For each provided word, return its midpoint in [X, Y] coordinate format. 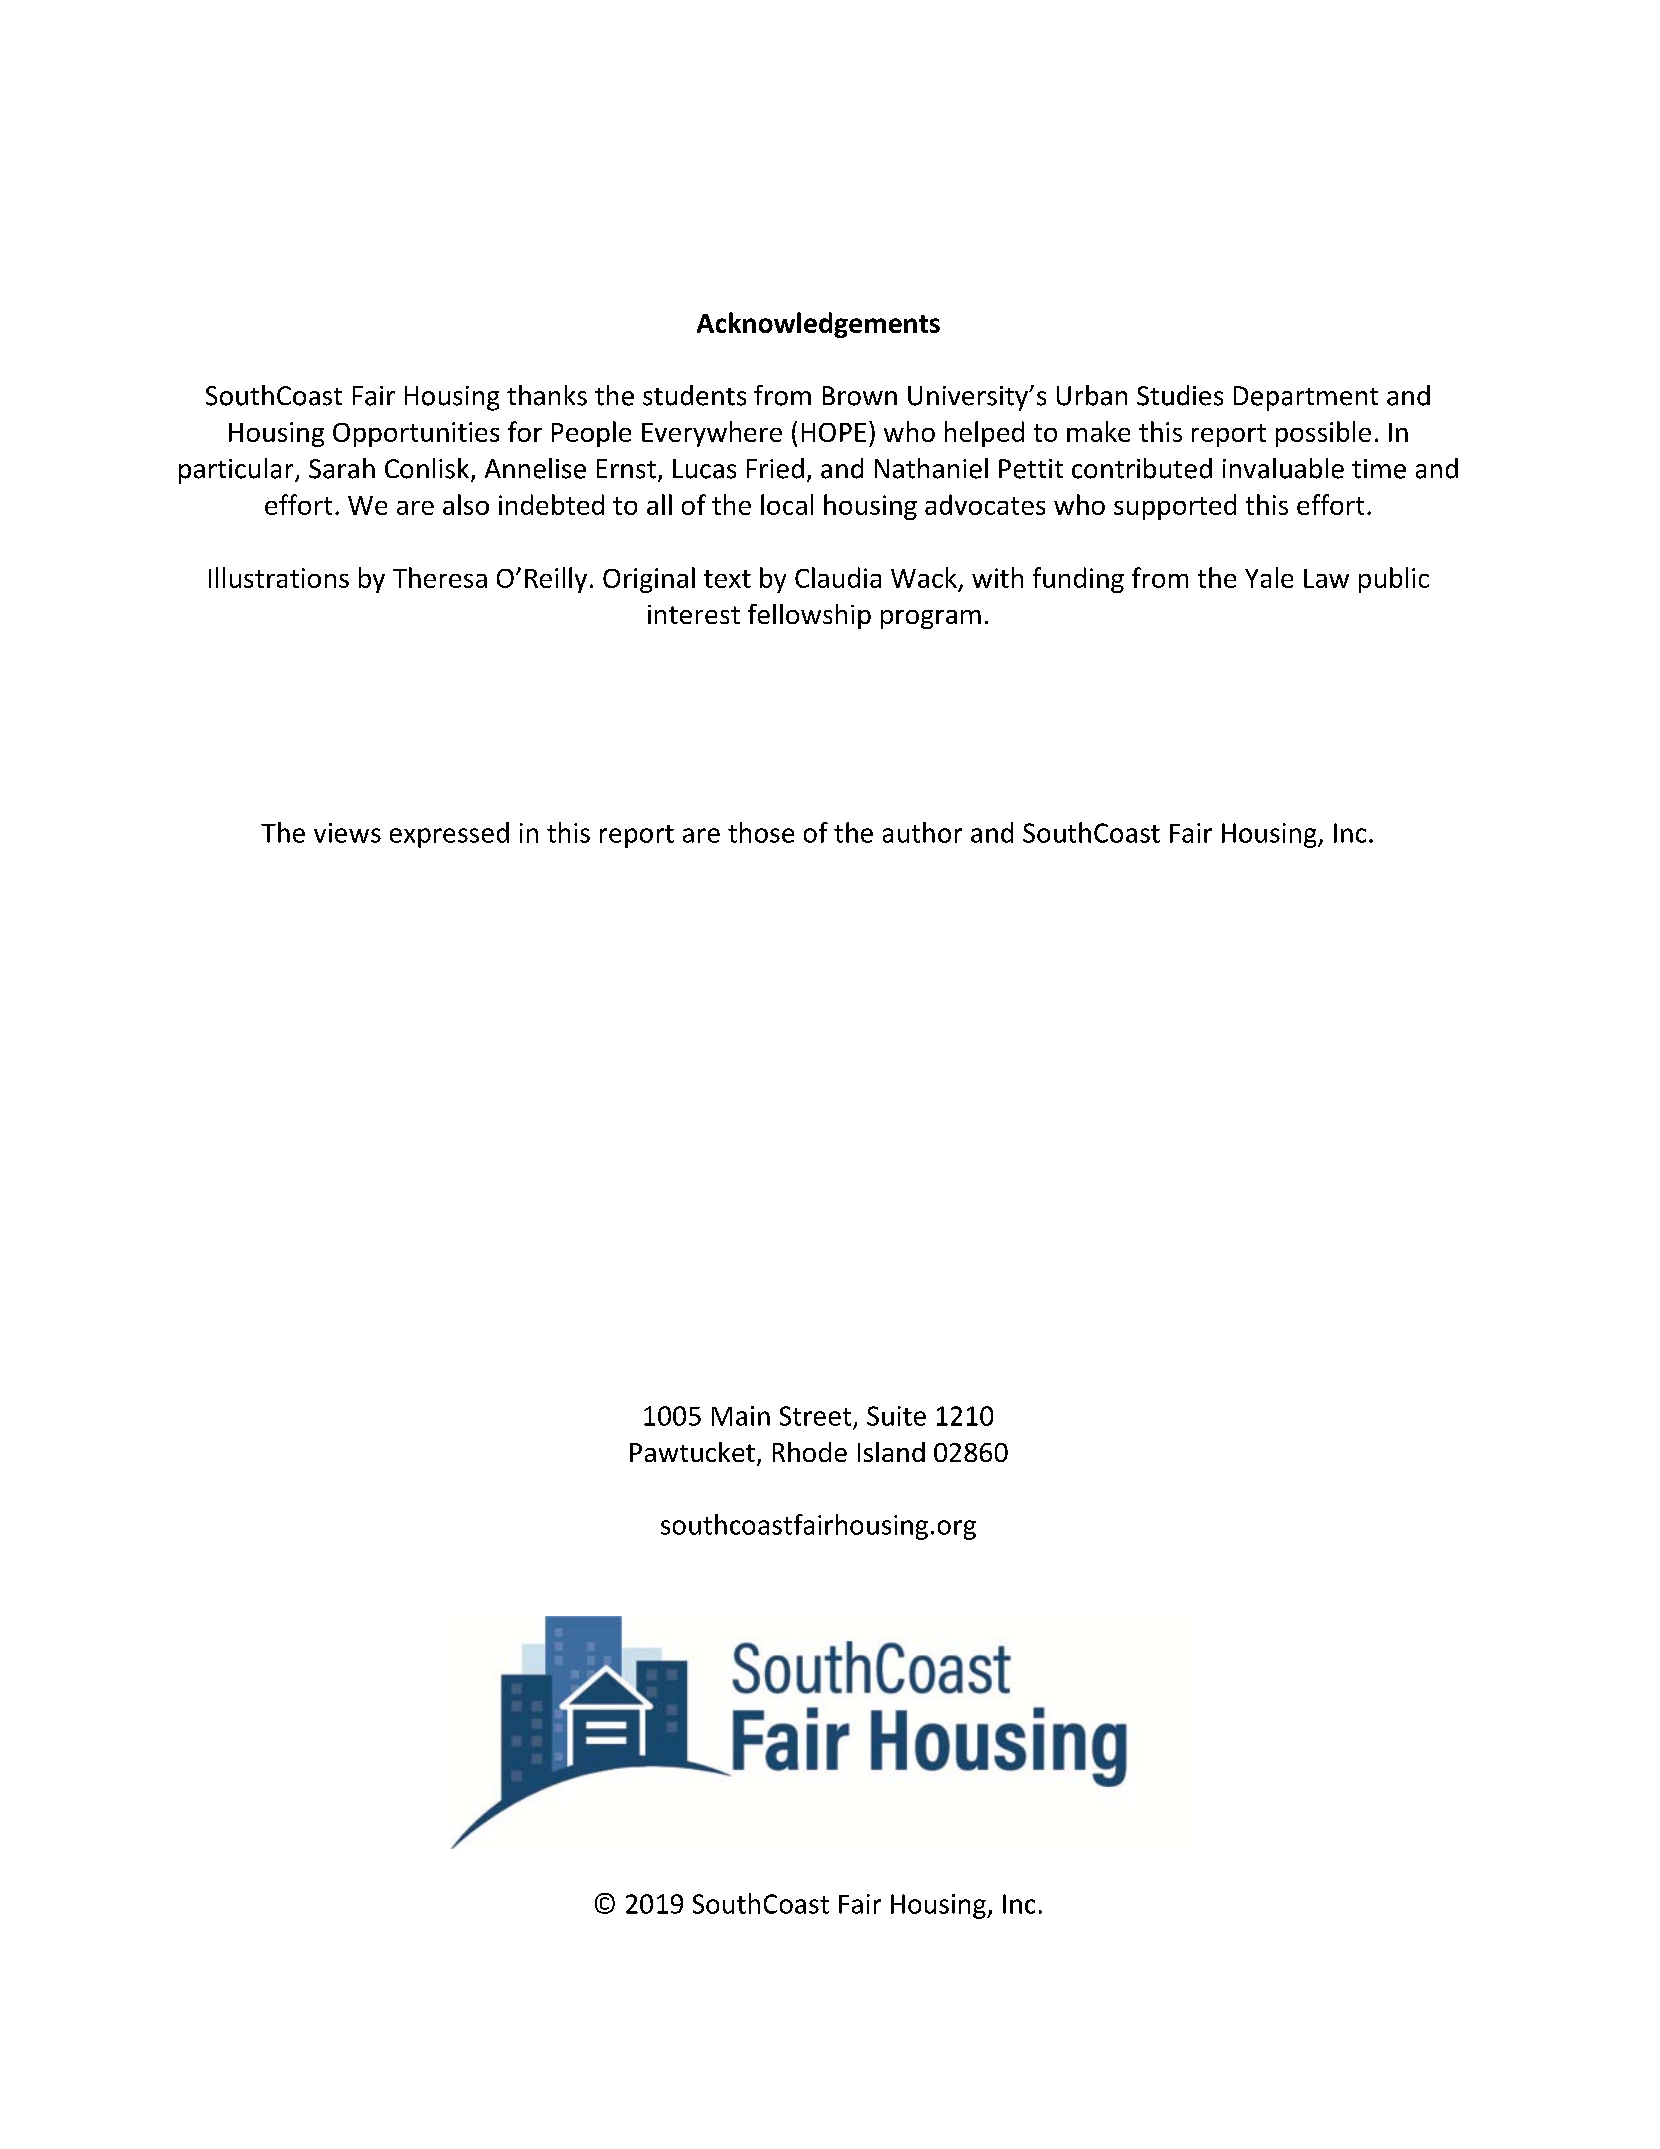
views [347, 833]
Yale [1269, 577]
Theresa [440, 577]
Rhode [810, 1452]
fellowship [809, 616]
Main [741, 1416]
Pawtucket [692, 1452]
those [761, 832]
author [922, 832]
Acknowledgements [818, 325]
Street [815, 1416]
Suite [896, 1416]
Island [891, 1452]
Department [1306, 398]
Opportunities [416, 434]
